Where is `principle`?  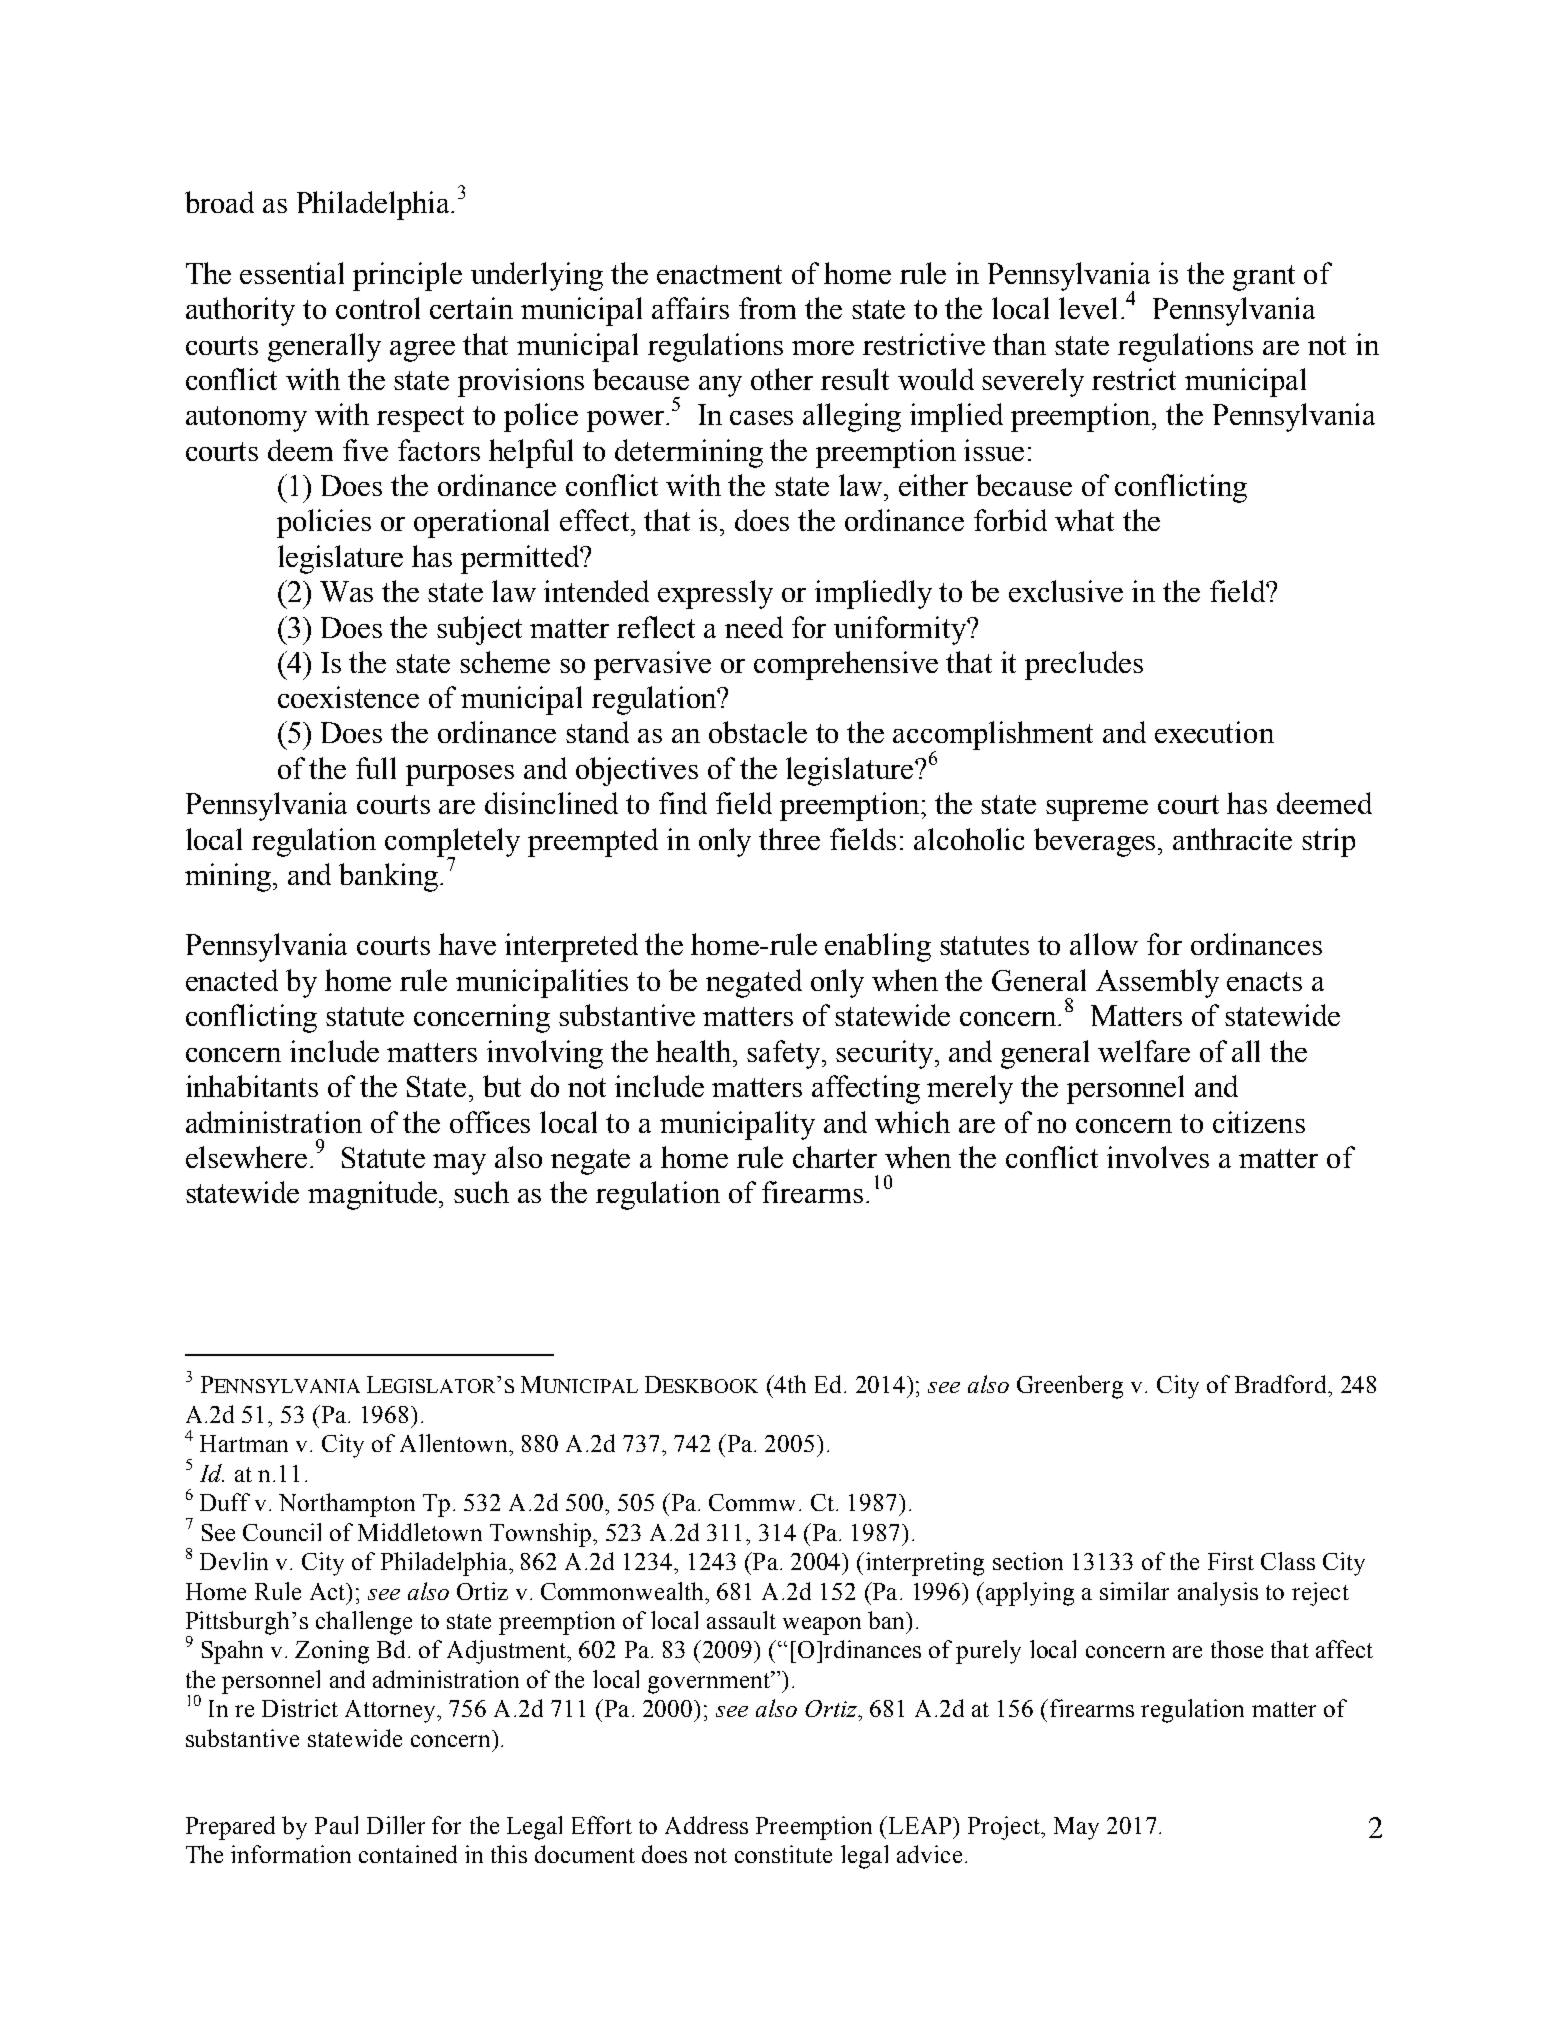 principle is located at coordinates (407, 276).
